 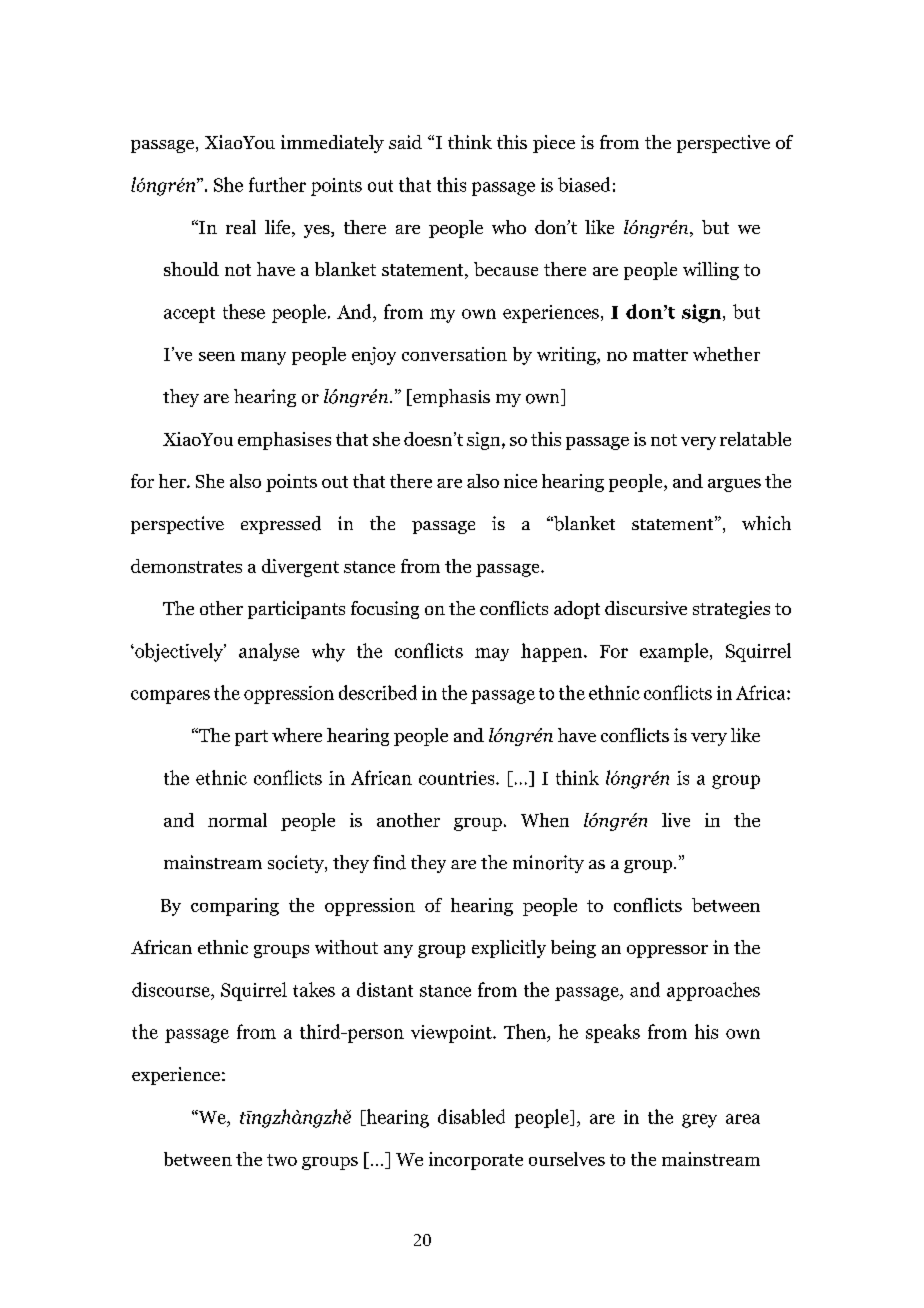 I want to click on disabled, so click(x=471, y=1116).
